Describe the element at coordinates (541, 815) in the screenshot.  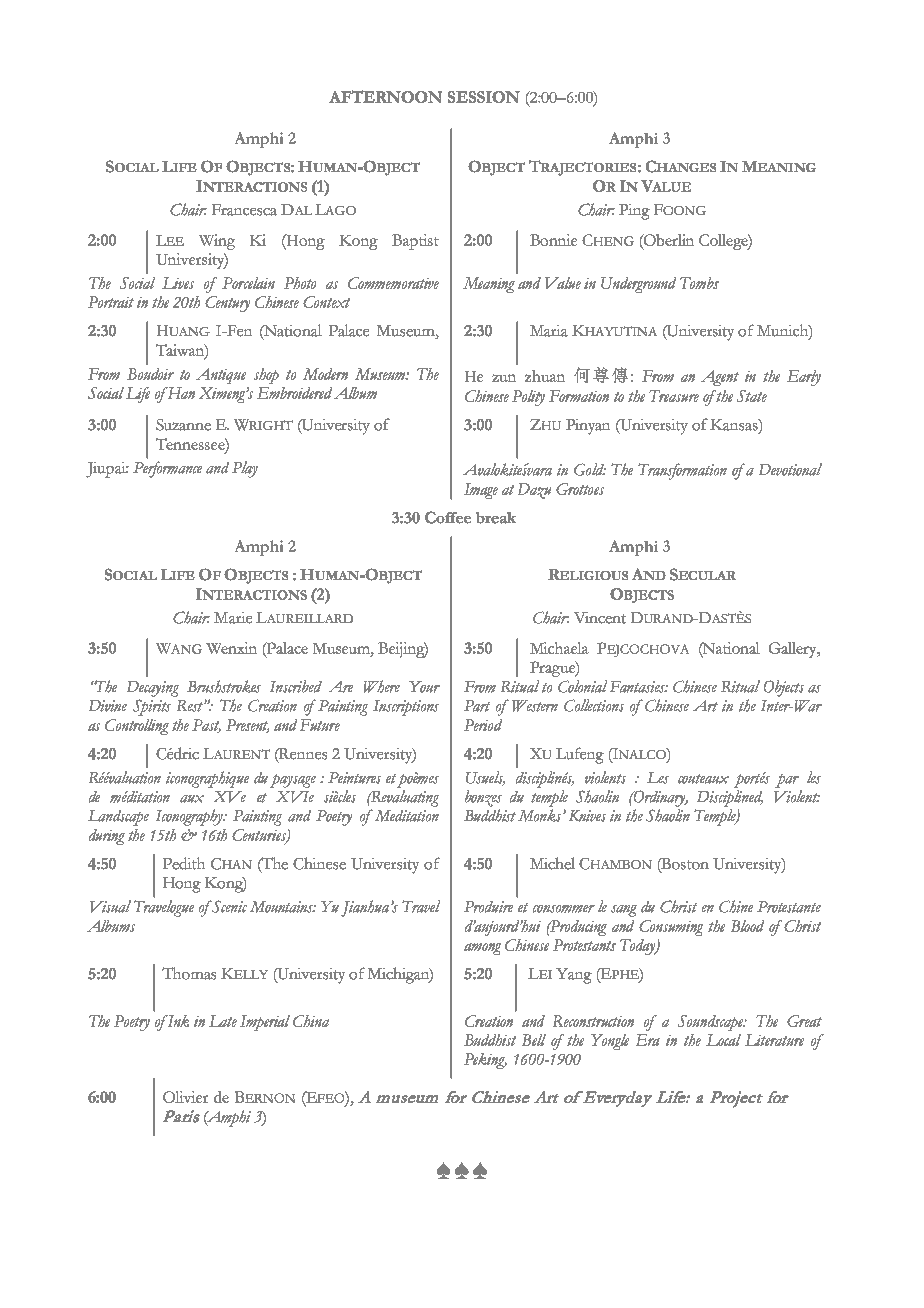
I see `Monks` at that location.
